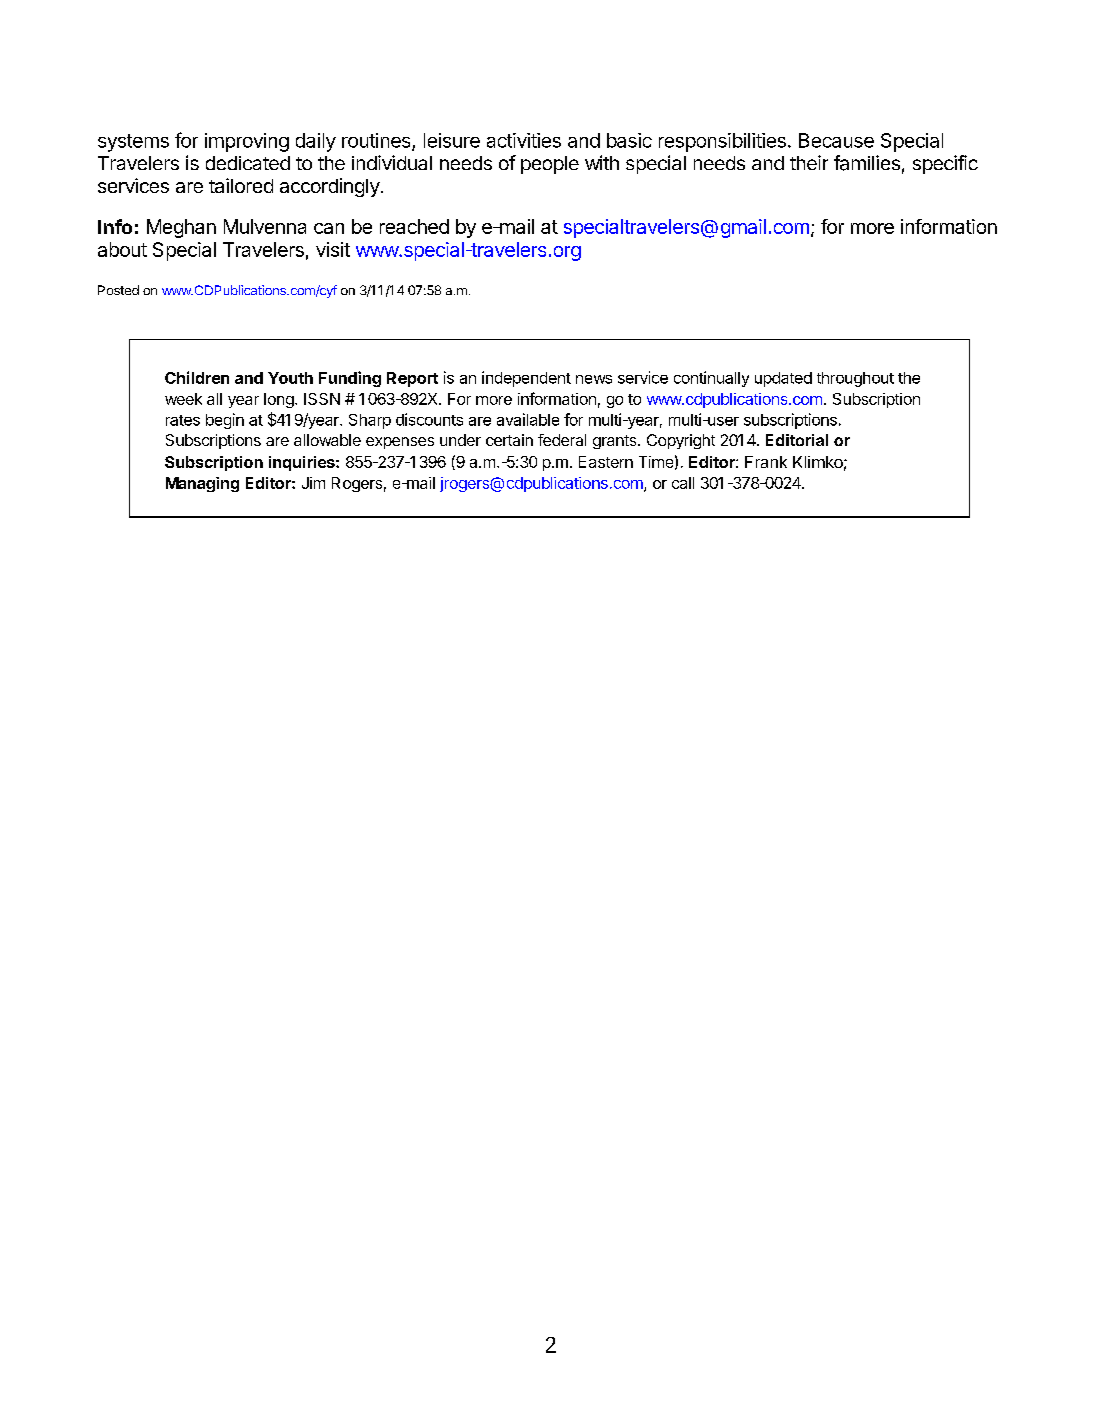  What do you see at coordinates (526, 379) in the screenshot?
I see `independent` at bounding box center [526, 379].
